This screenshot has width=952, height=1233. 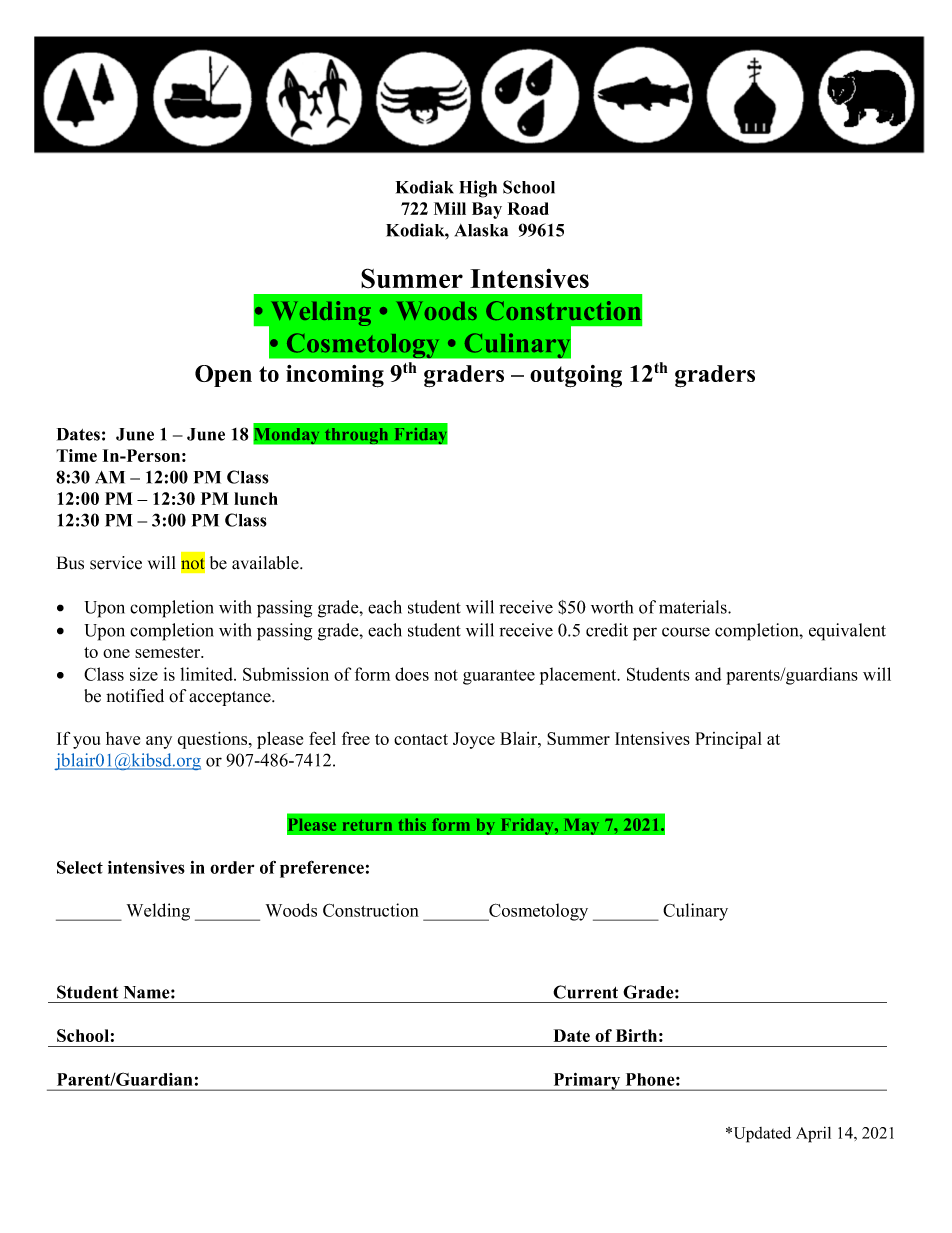 I want to click on materials, so click(x=694, y=607).
